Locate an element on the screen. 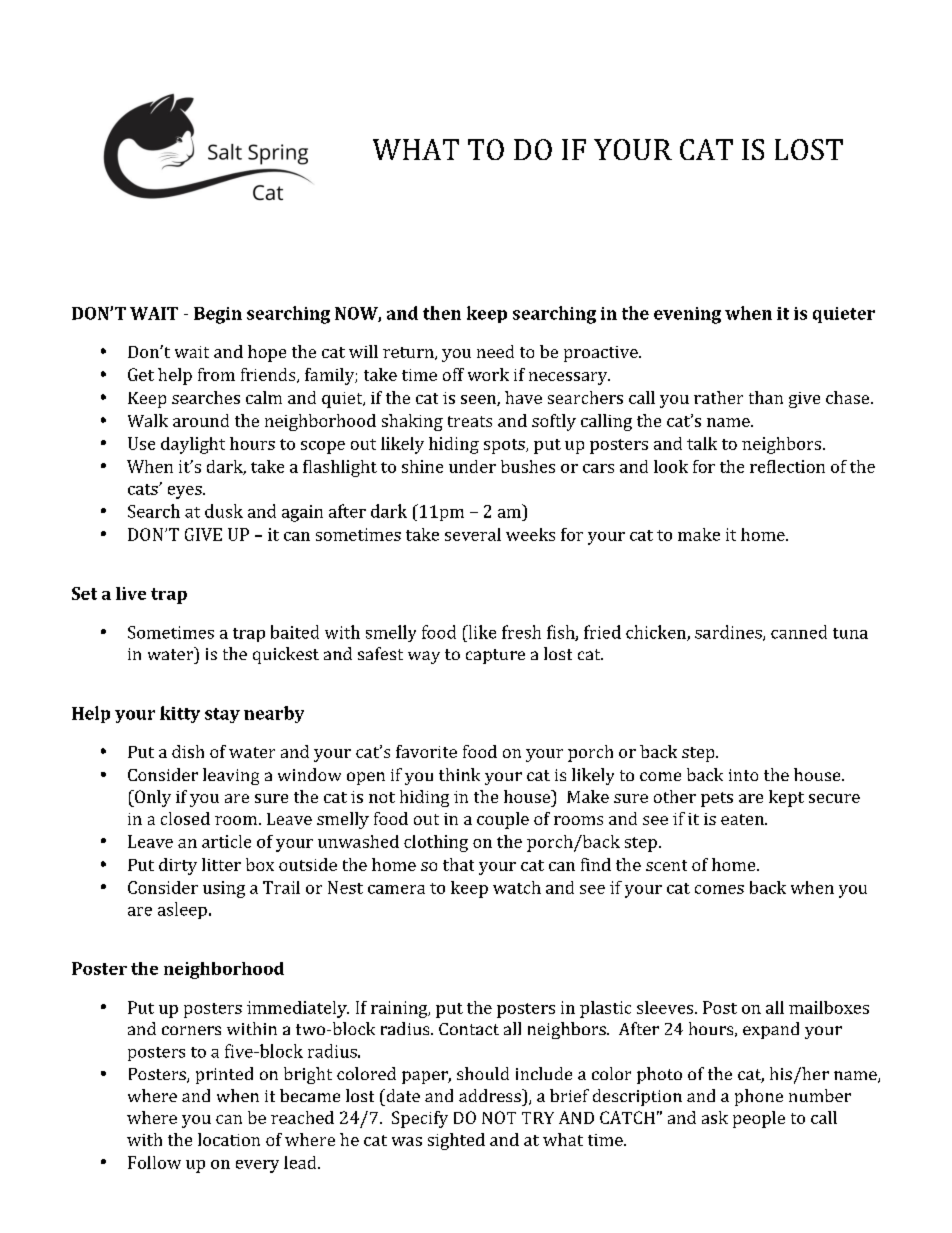  sighted is located at coordinates (456, 1141).
